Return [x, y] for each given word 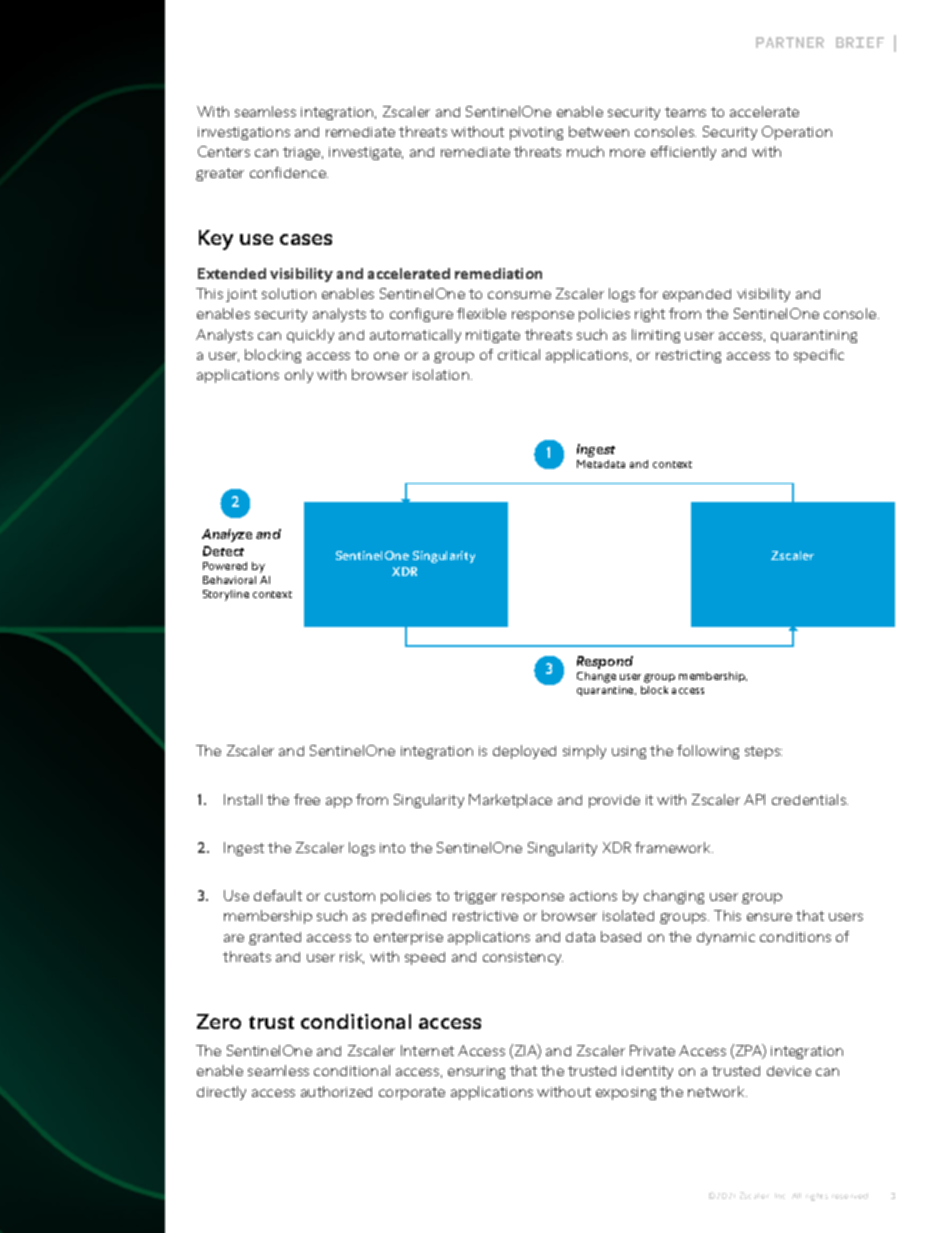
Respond [605, 662]
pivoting [536, 133]
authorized [336, 1091]
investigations [244, 133]
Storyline [226, 595]
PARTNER [790, 42]
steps [763, 752]
